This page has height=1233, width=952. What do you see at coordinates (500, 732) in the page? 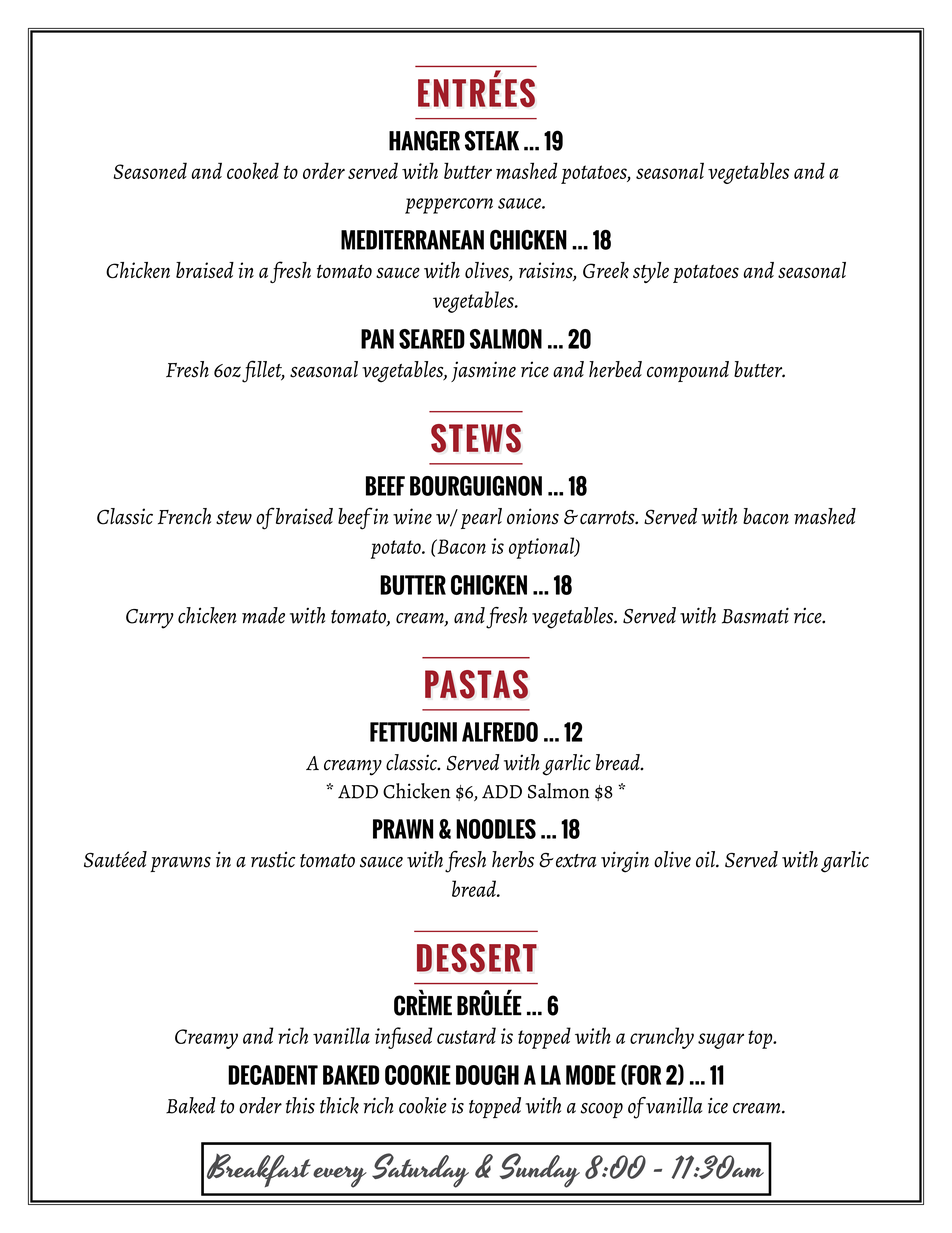
I see `ALFREDO` at bounding box center [500, 732].
